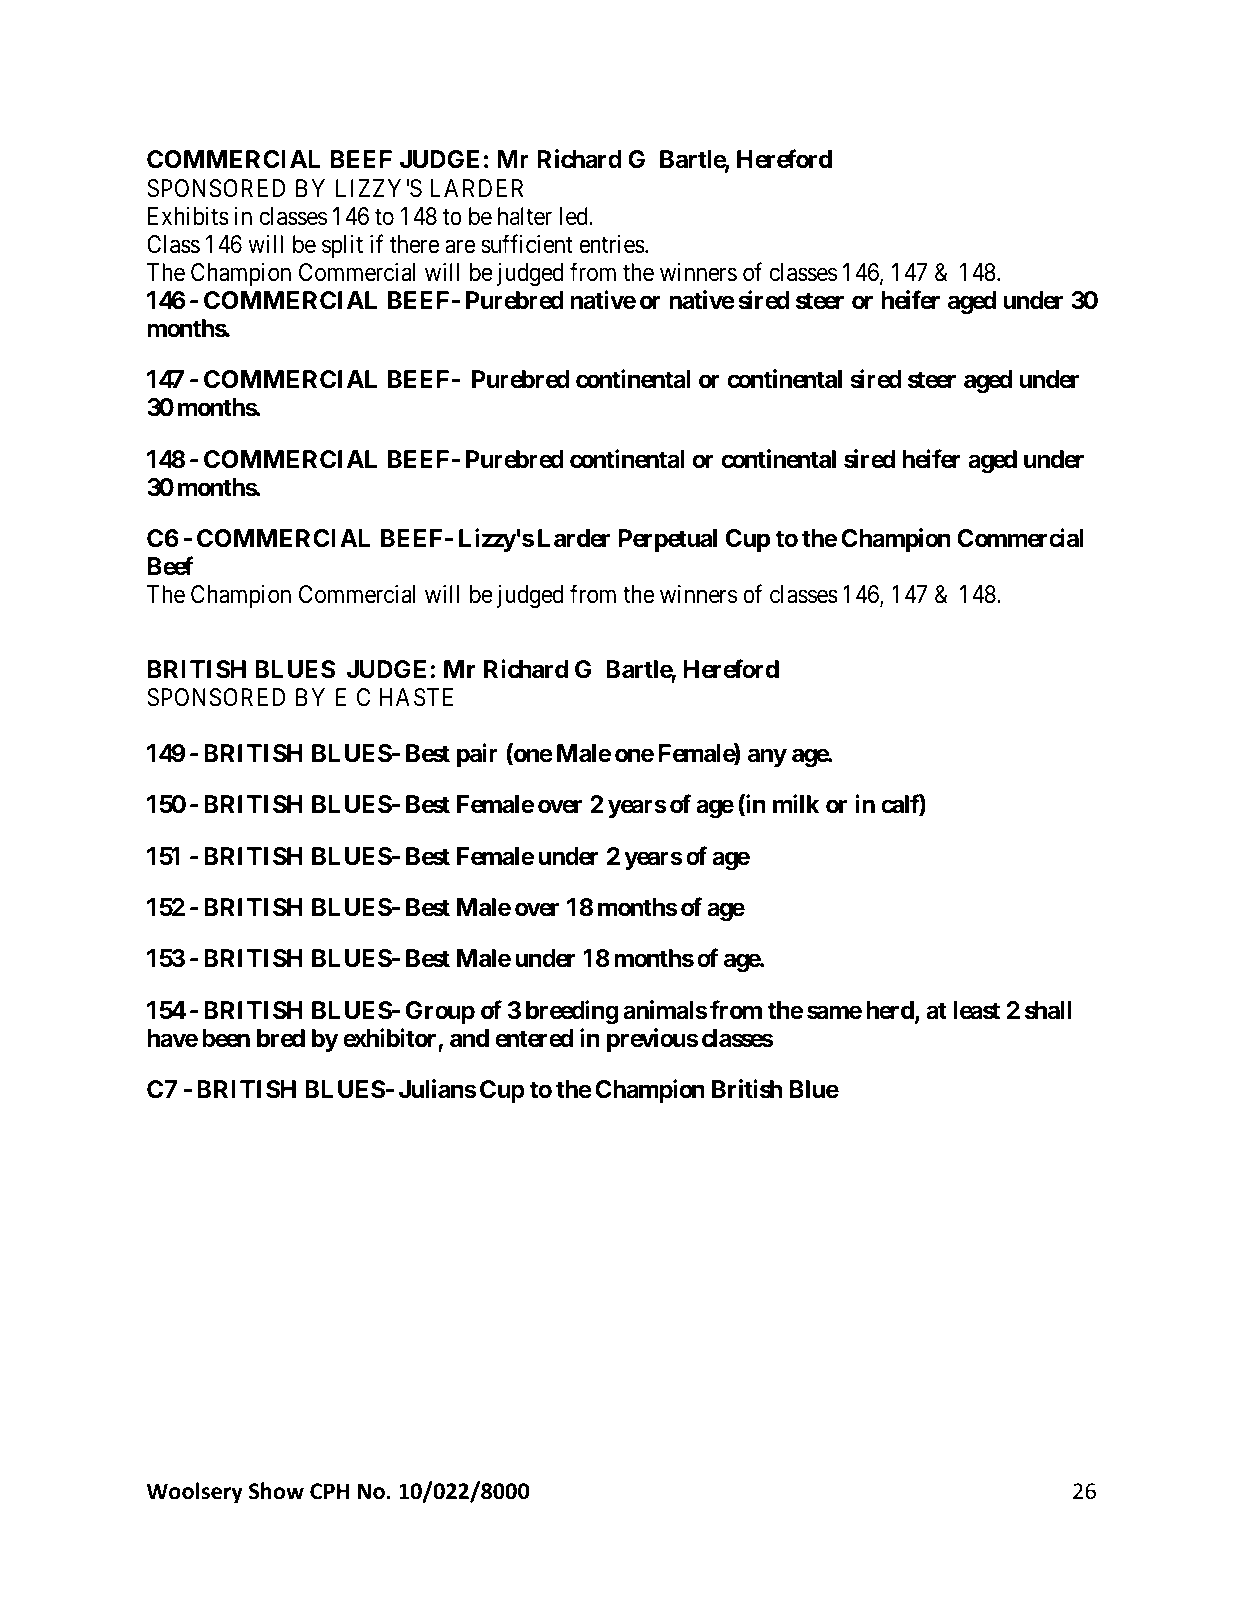  What do you see at coordinates (575, 216) in the document?
I see `led` at bounding box center [575, 216].
